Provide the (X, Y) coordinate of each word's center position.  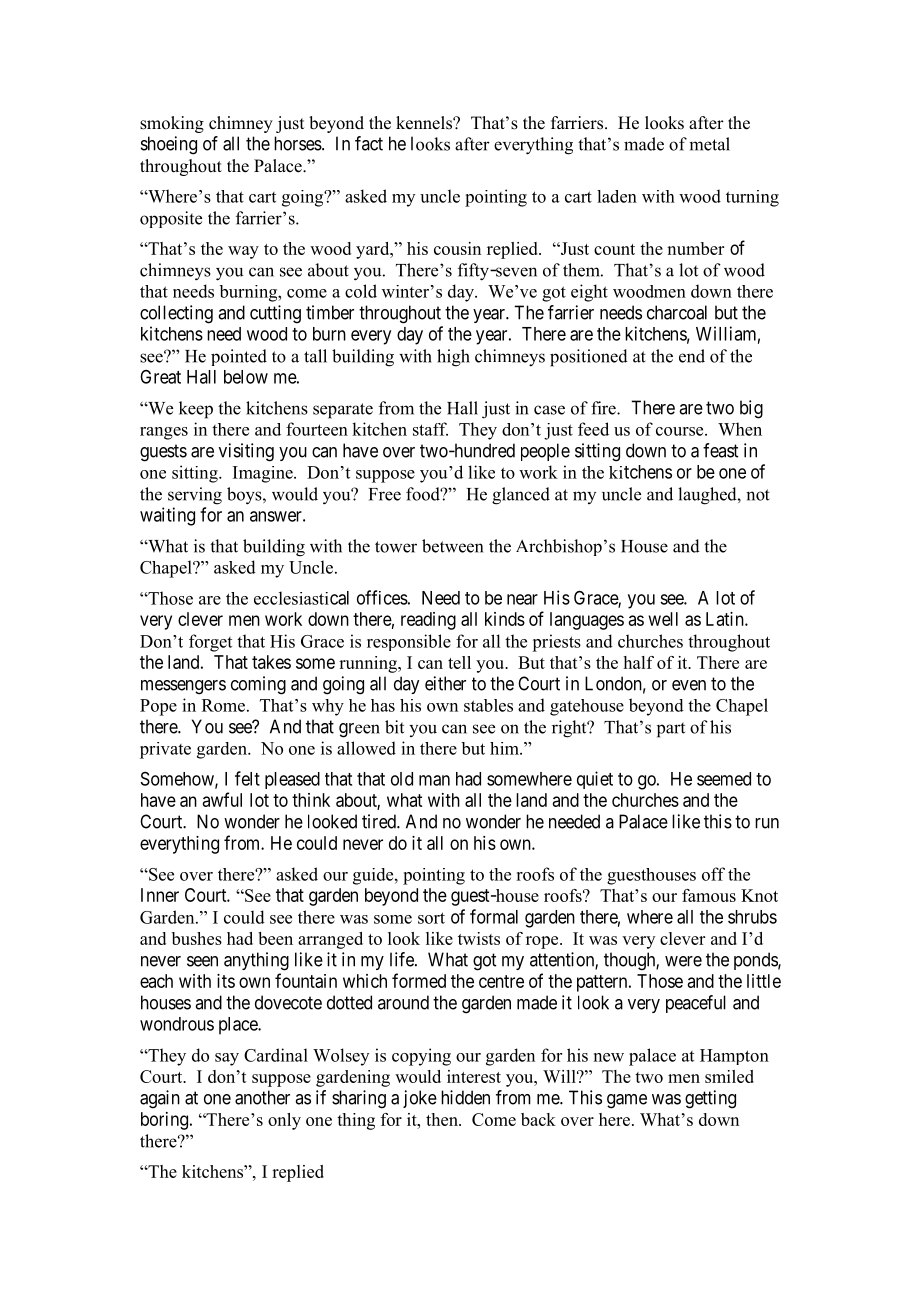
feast (720, 450)
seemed (724, 779)
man (434, 780)
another (262, 1097)
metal (709, 144)
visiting (246, 452)
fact (369, 143)
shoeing (169, 145)
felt (247, 778)
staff (430, 429)
